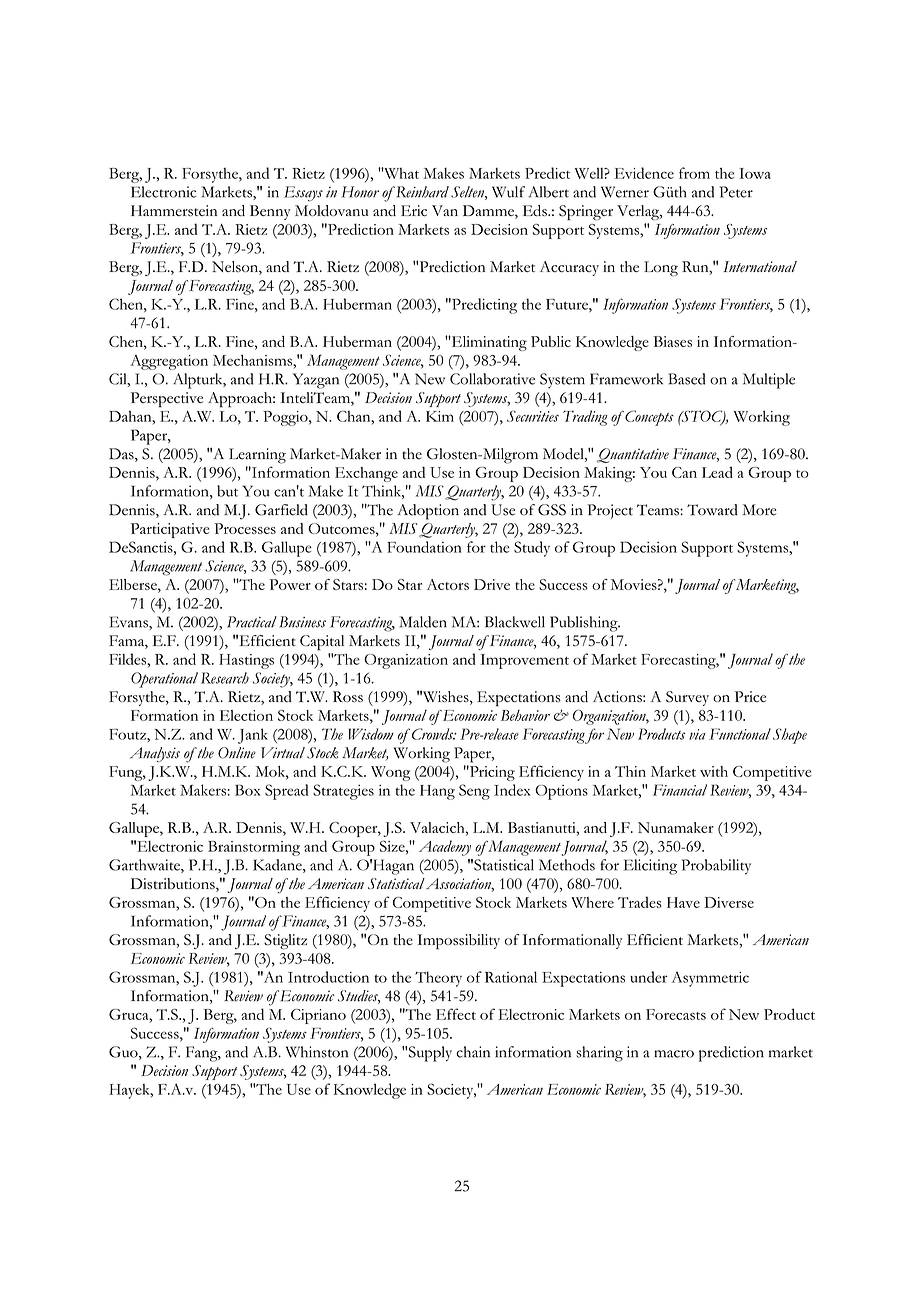 The width and height of the screenshot is (924, 1308). I want to click on Kim, so click(440, 416).
